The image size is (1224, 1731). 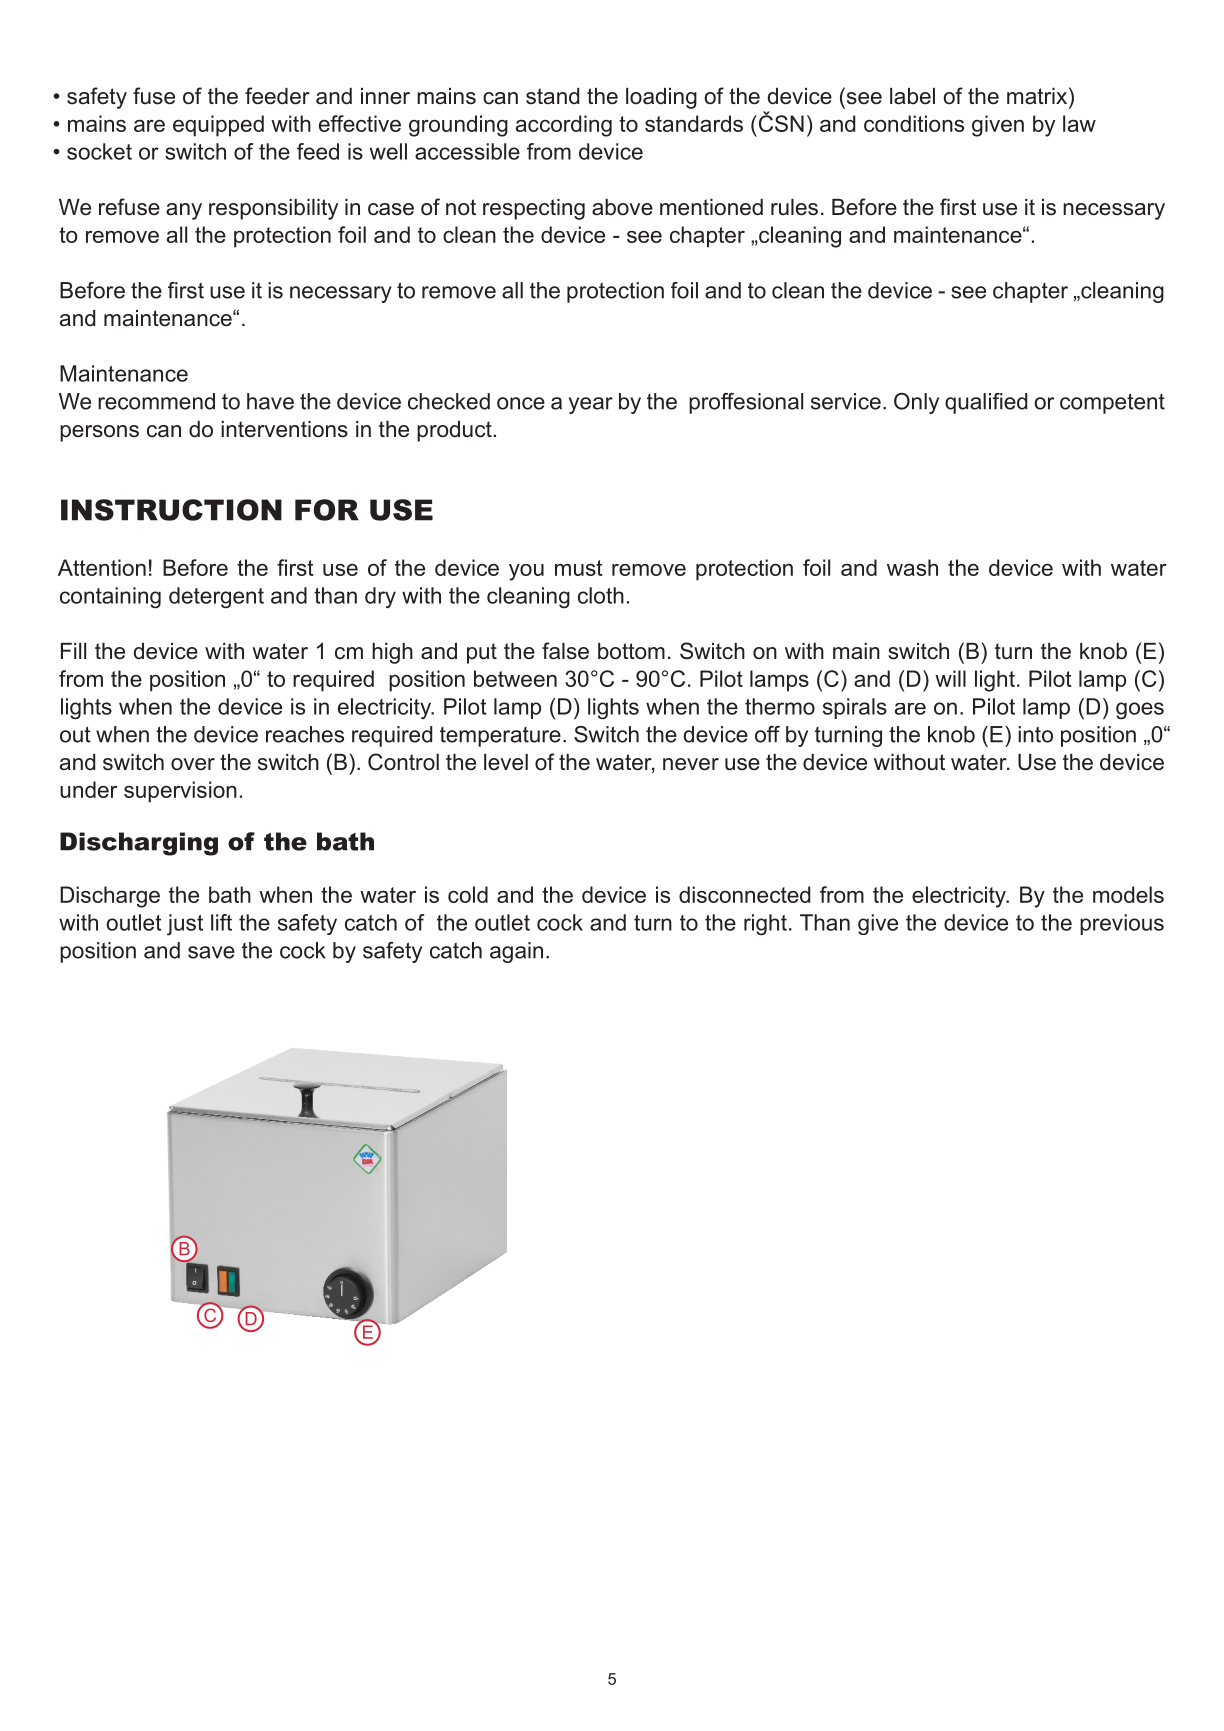 I want to click on law, so click(x=1079, y=123).
